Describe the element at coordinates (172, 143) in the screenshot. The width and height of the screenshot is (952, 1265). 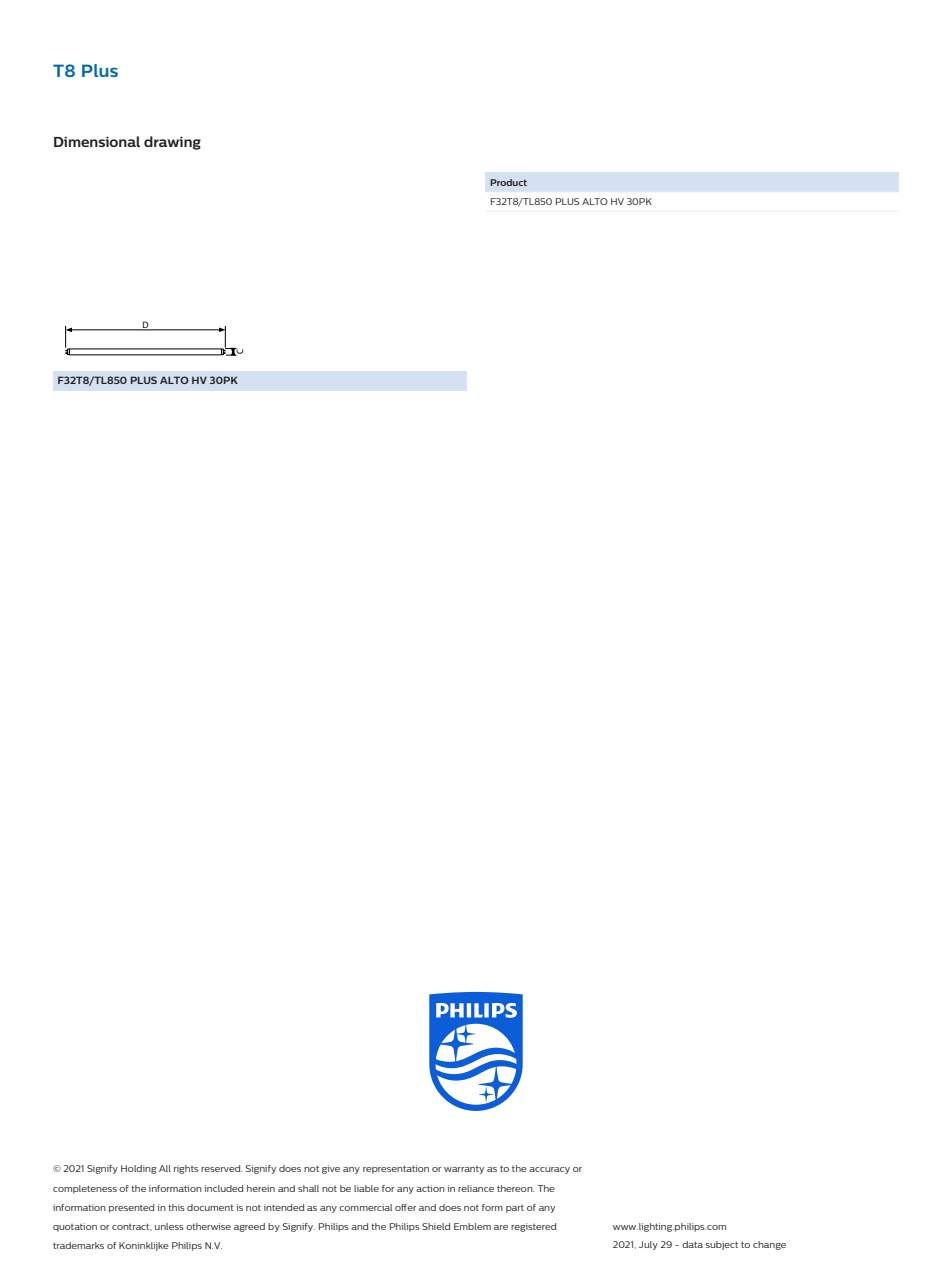
I see `drawing` at that location.
